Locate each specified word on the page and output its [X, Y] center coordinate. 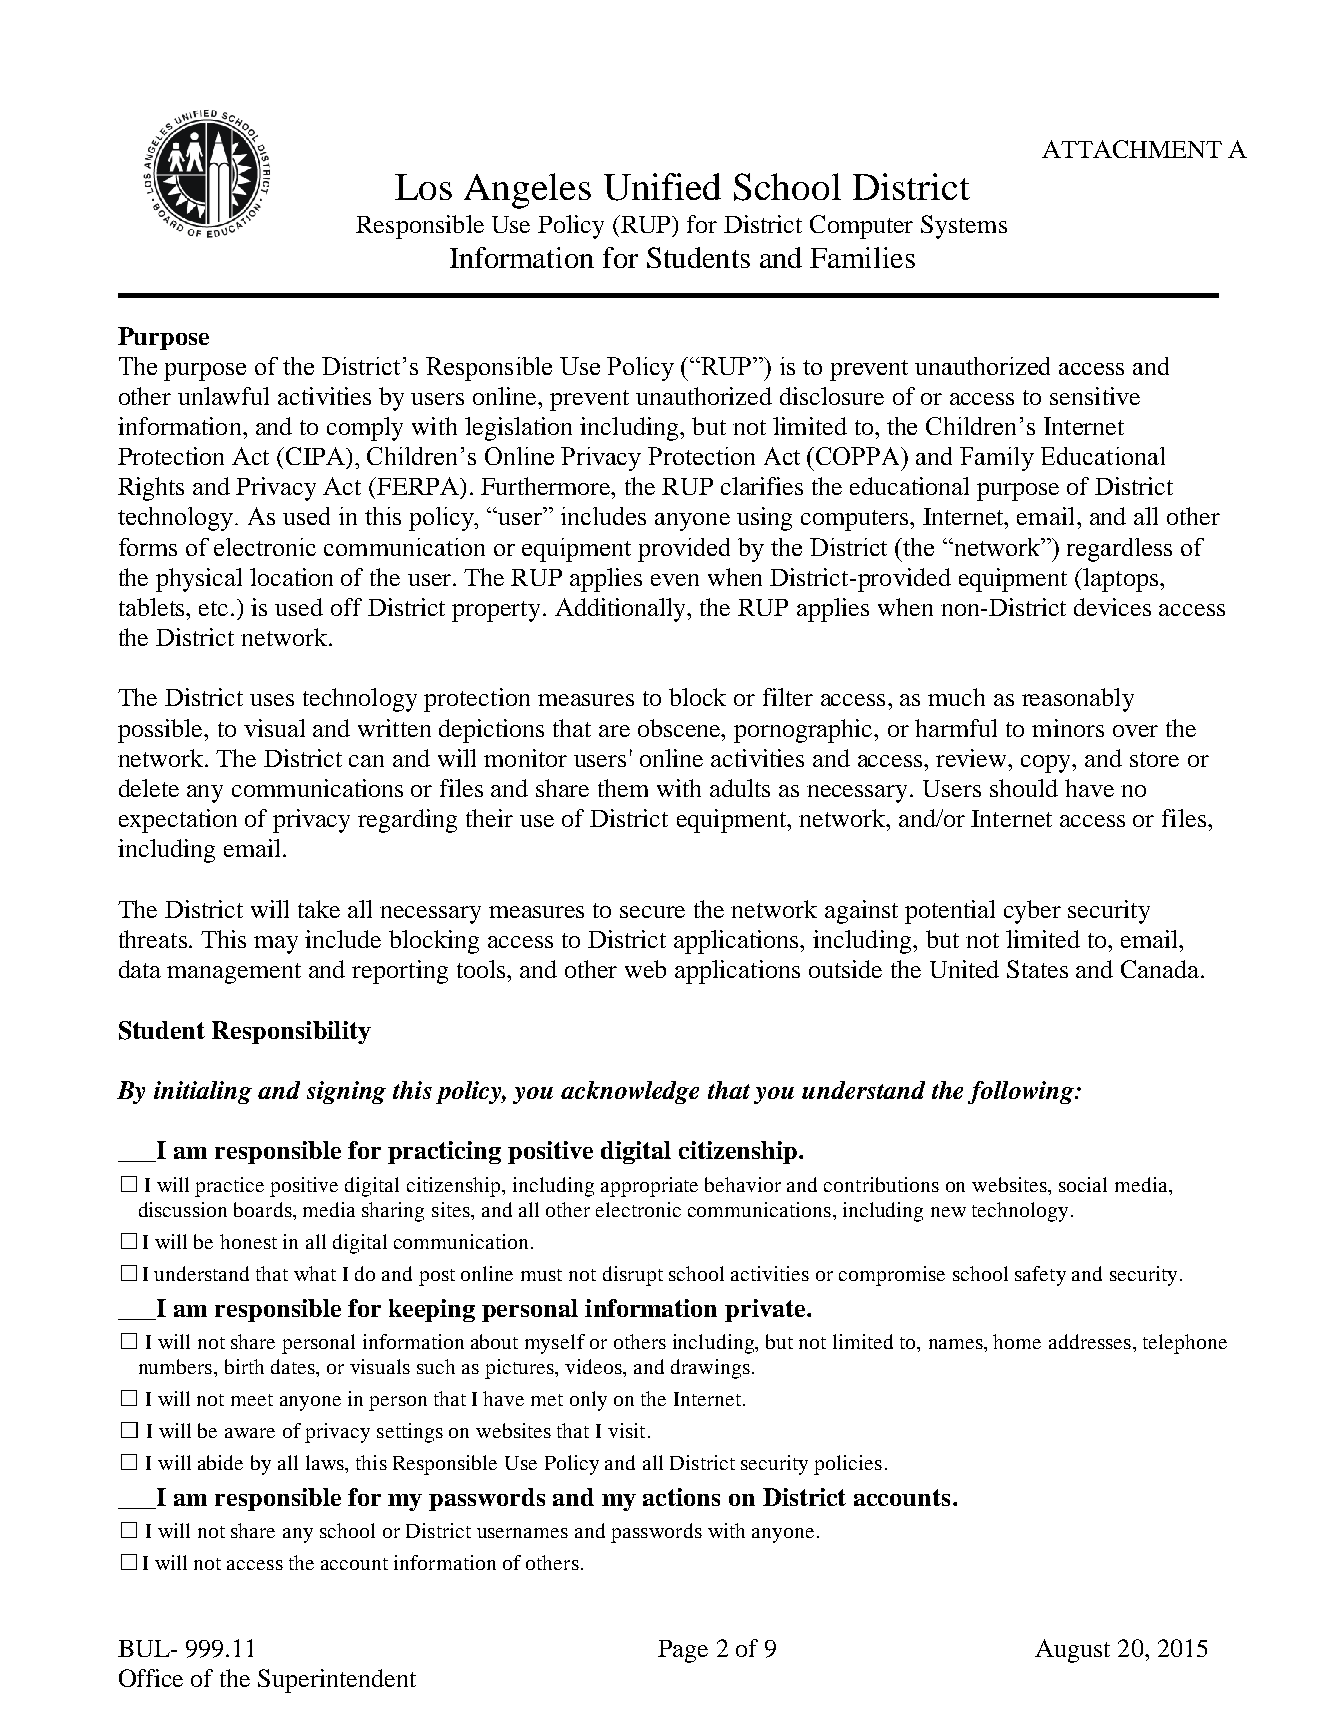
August [1072, 1651]
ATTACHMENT [1132, 149]
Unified [662, 187]
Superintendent [337, 1681]
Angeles [527, 191]
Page [683, 1651]
